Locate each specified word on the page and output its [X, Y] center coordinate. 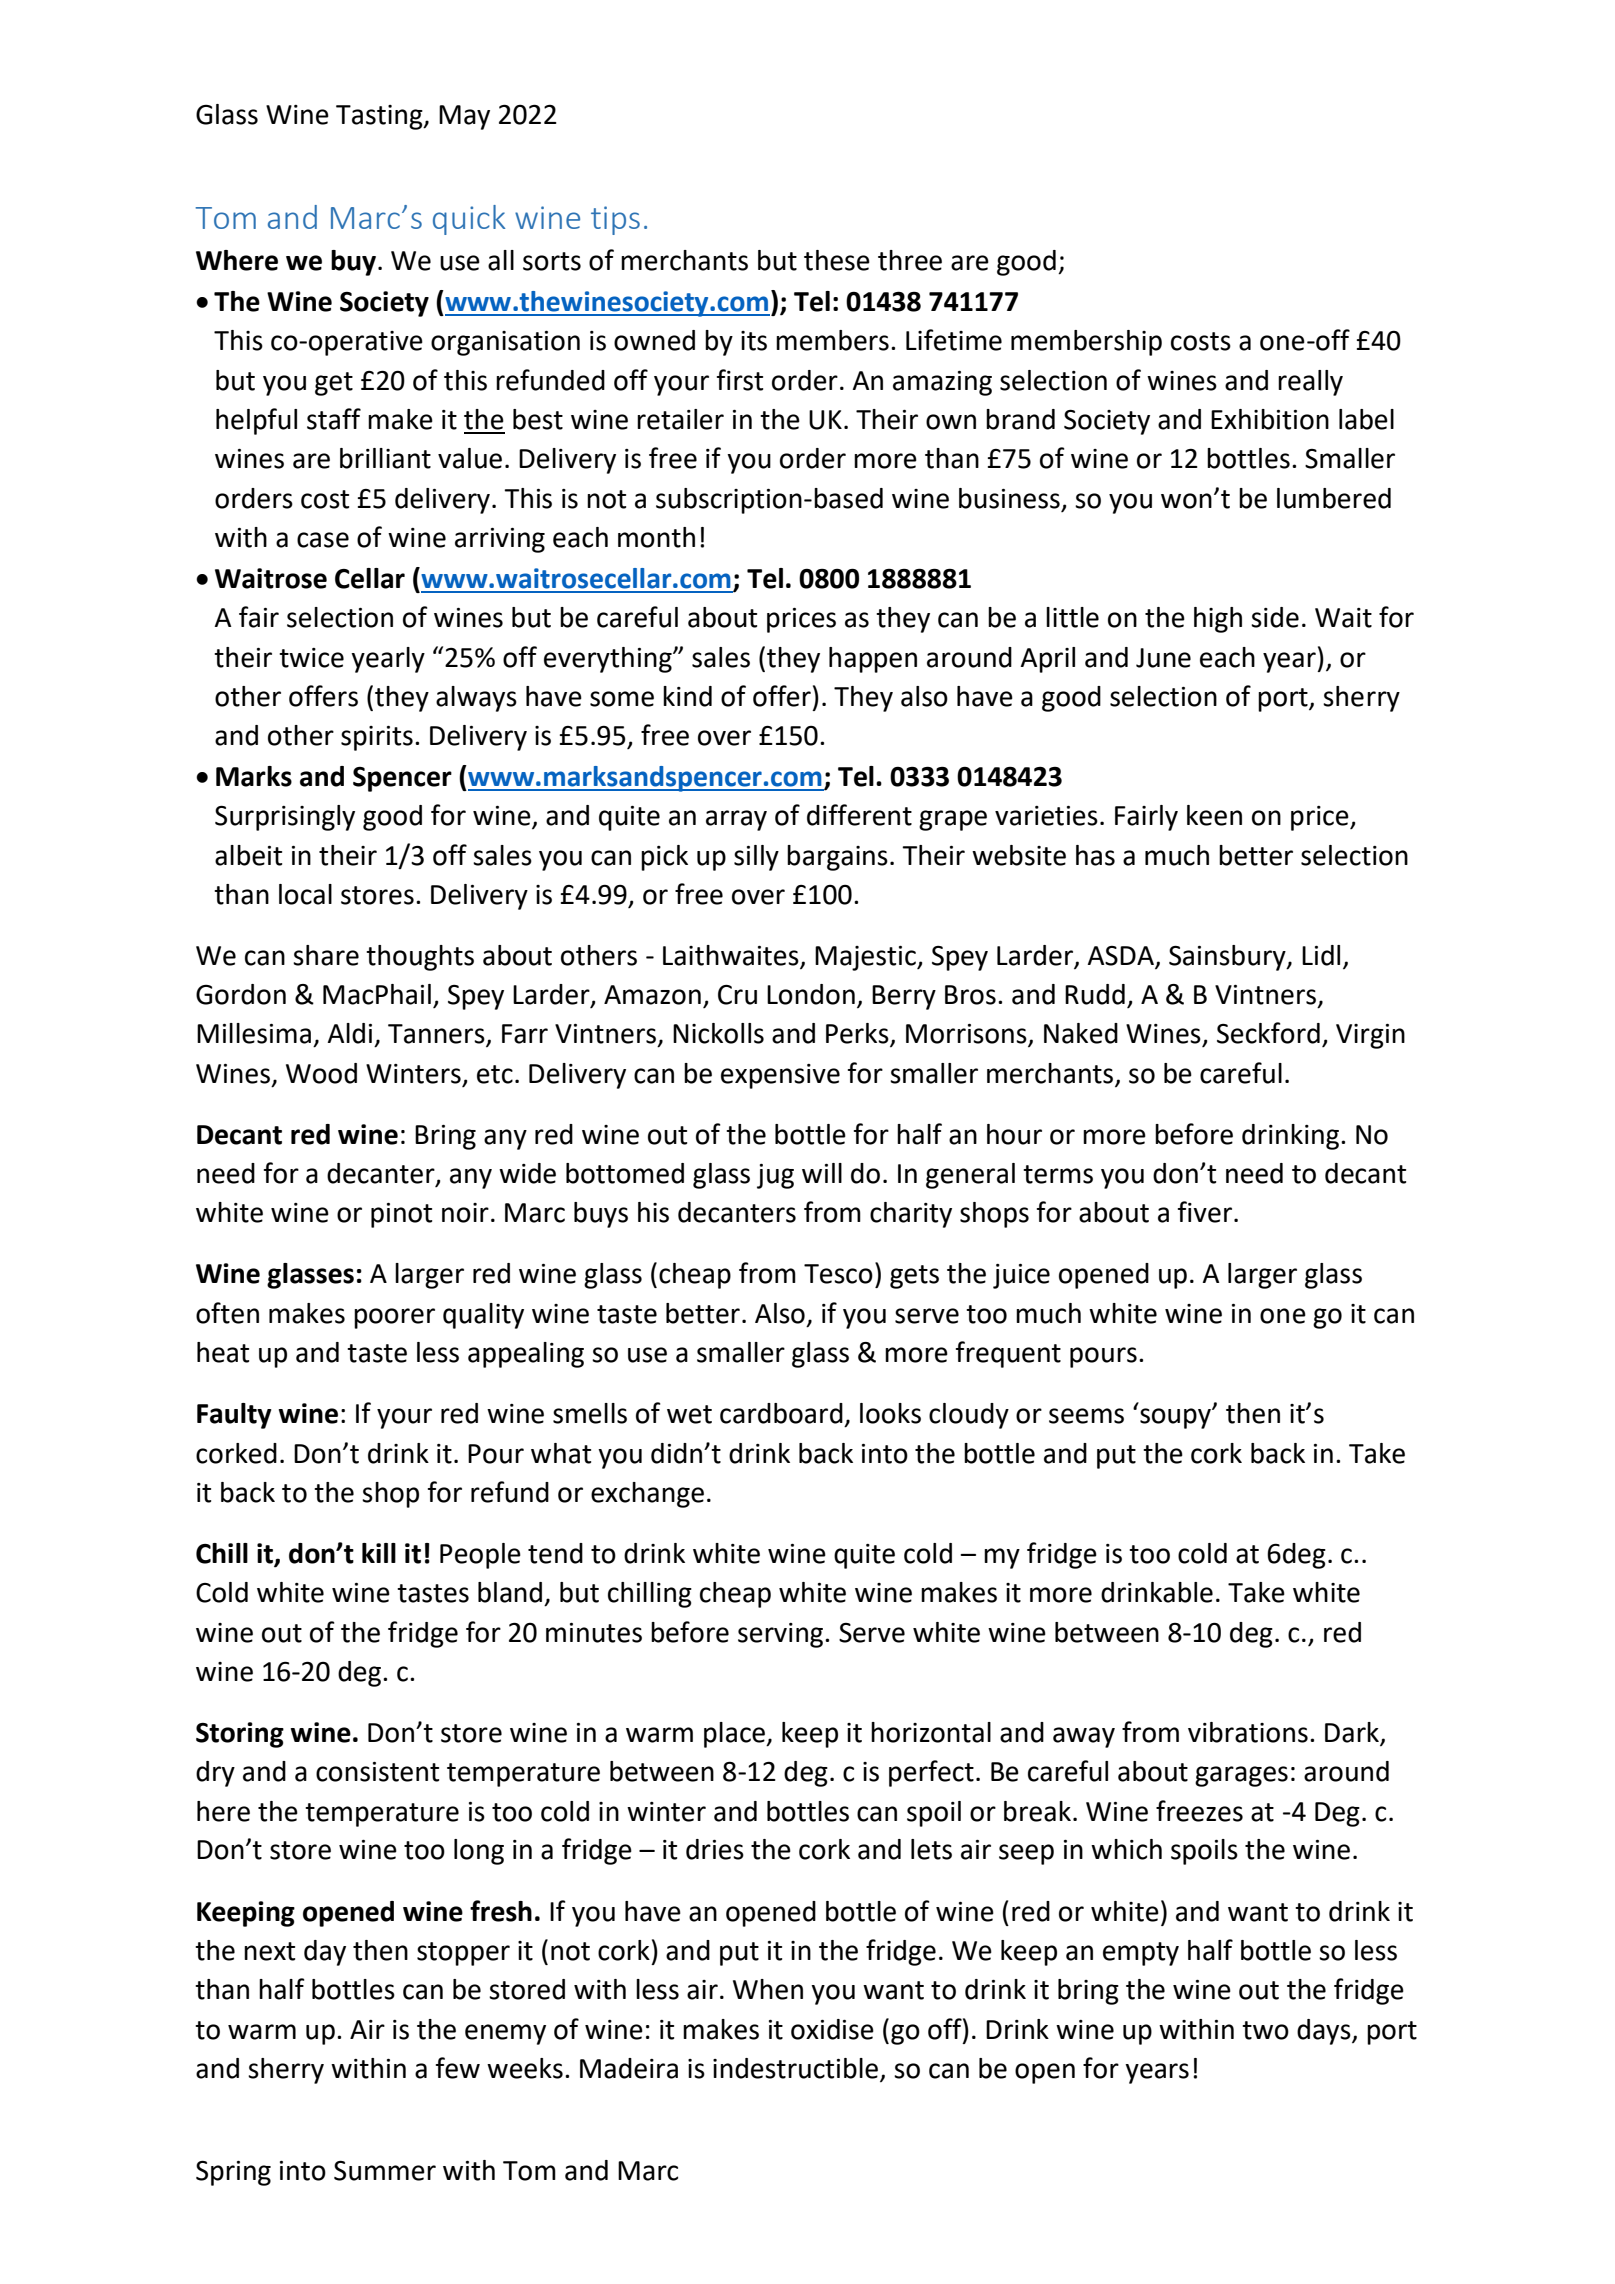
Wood [321, 1073]
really [1310, 383]
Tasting [380, 117]
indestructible [797, 2069]
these [837, 260]
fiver [1205, 1212]
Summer [385, 2171]
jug [775, 1176]
